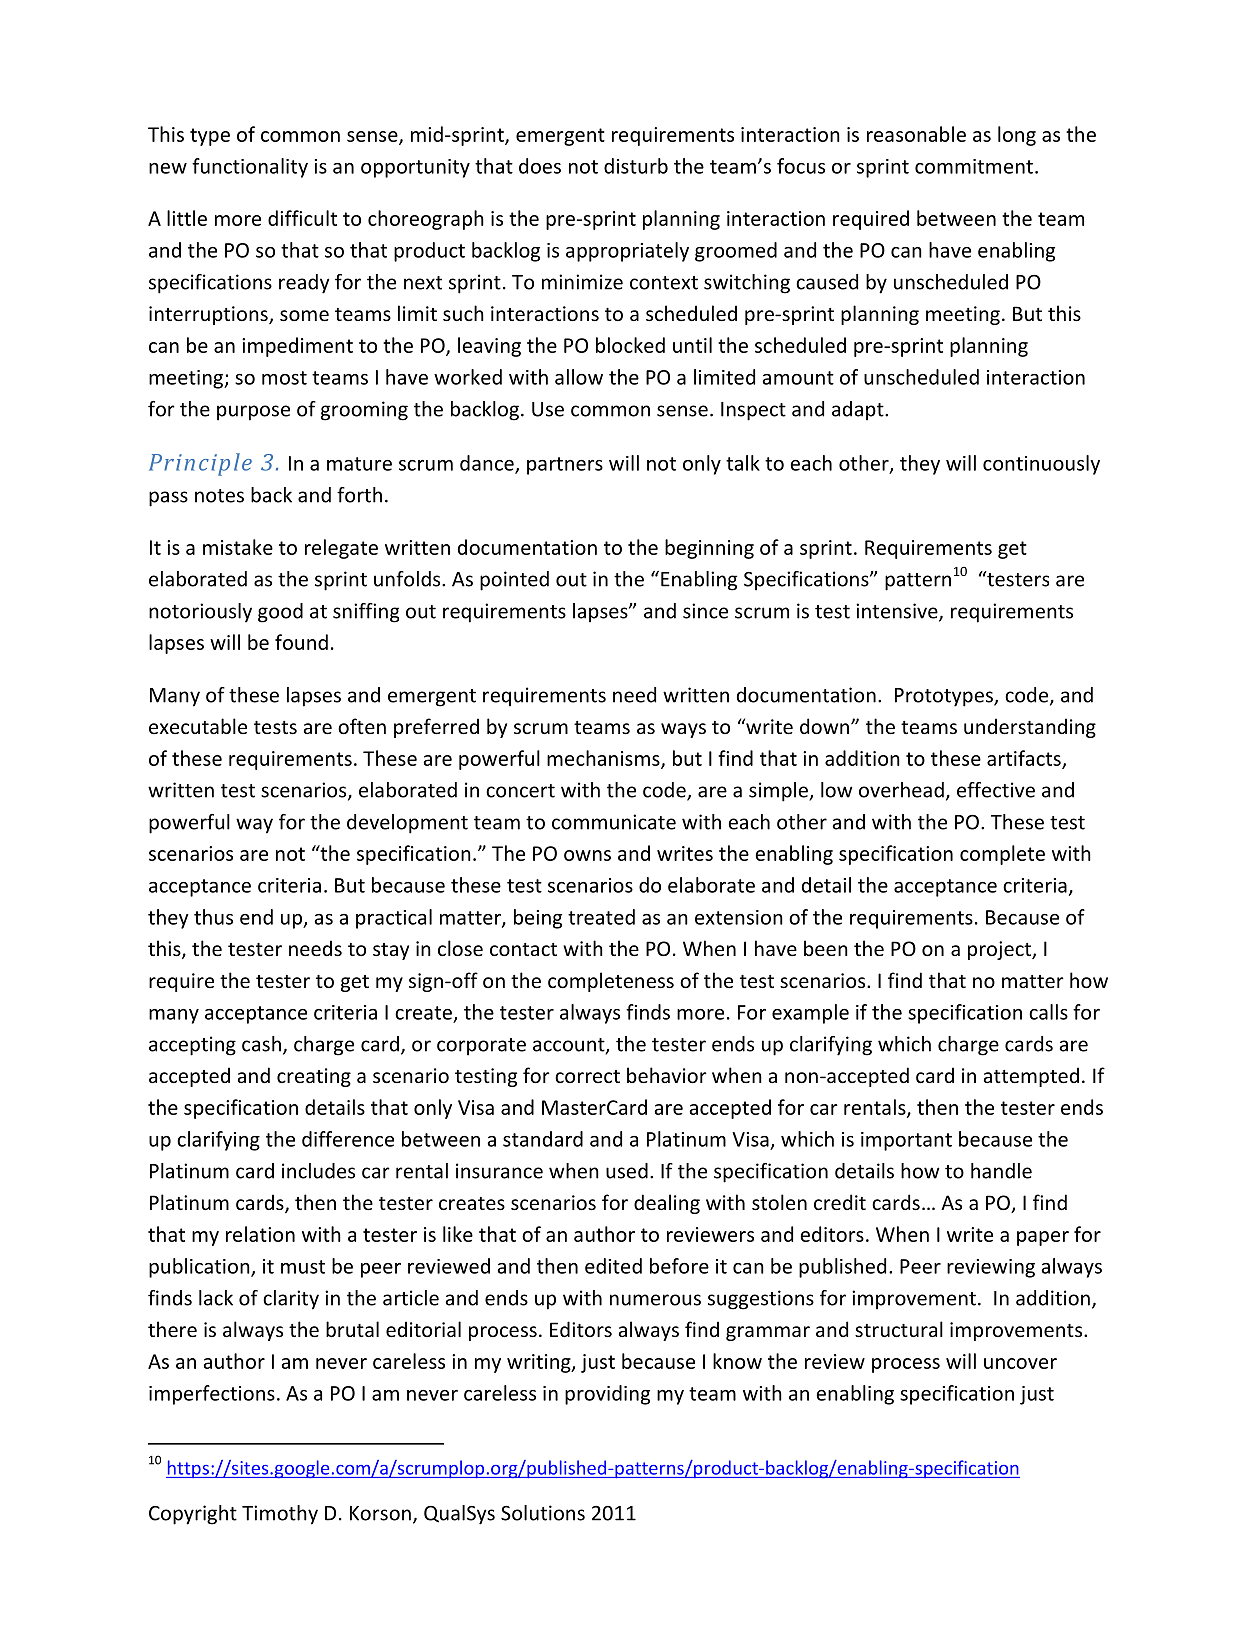  Describe the element at coordinates (974, 166) in the image. I see `commitment` at that location.
